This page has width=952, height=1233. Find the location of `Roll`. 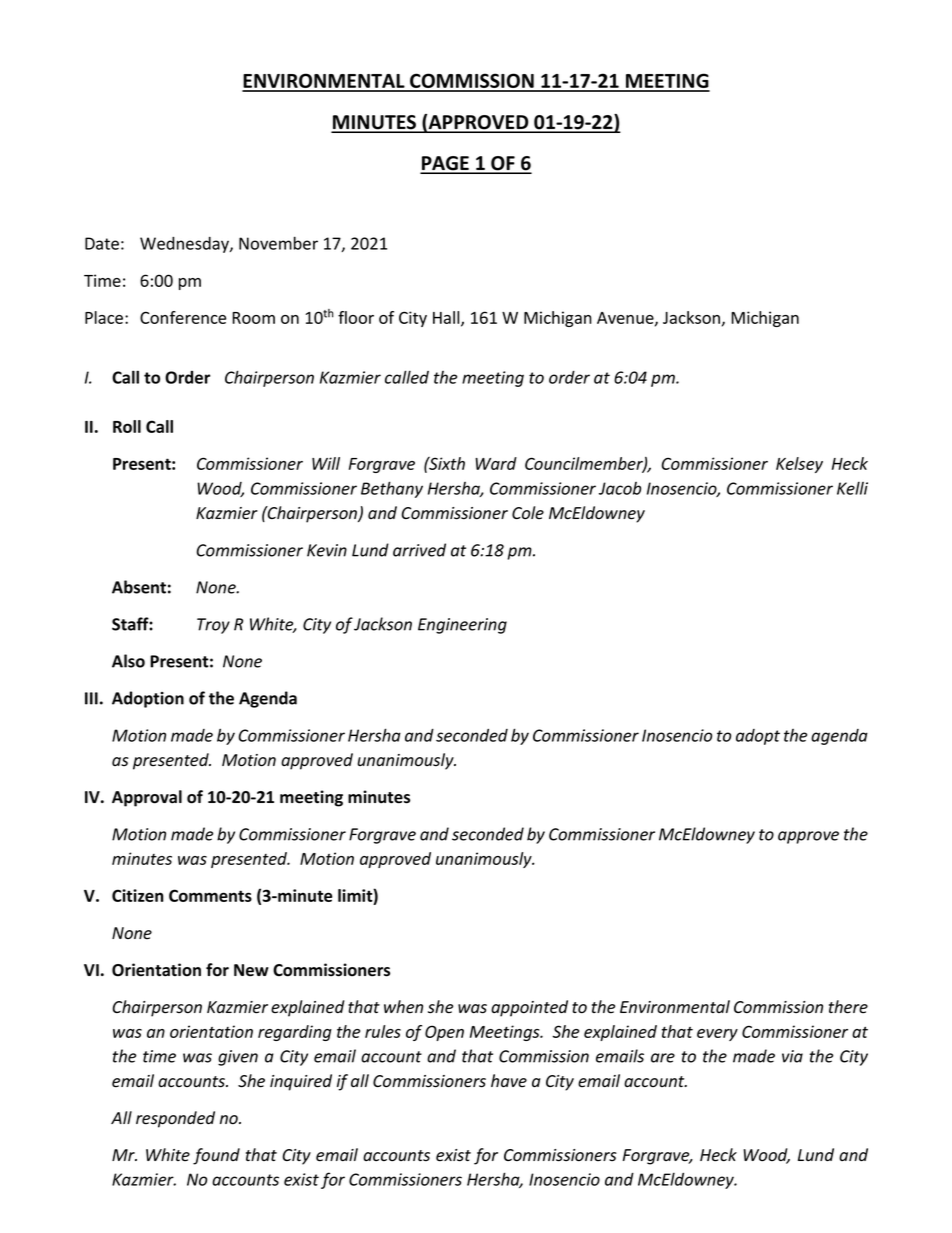

Roll is located at coordinates (127, 426).
